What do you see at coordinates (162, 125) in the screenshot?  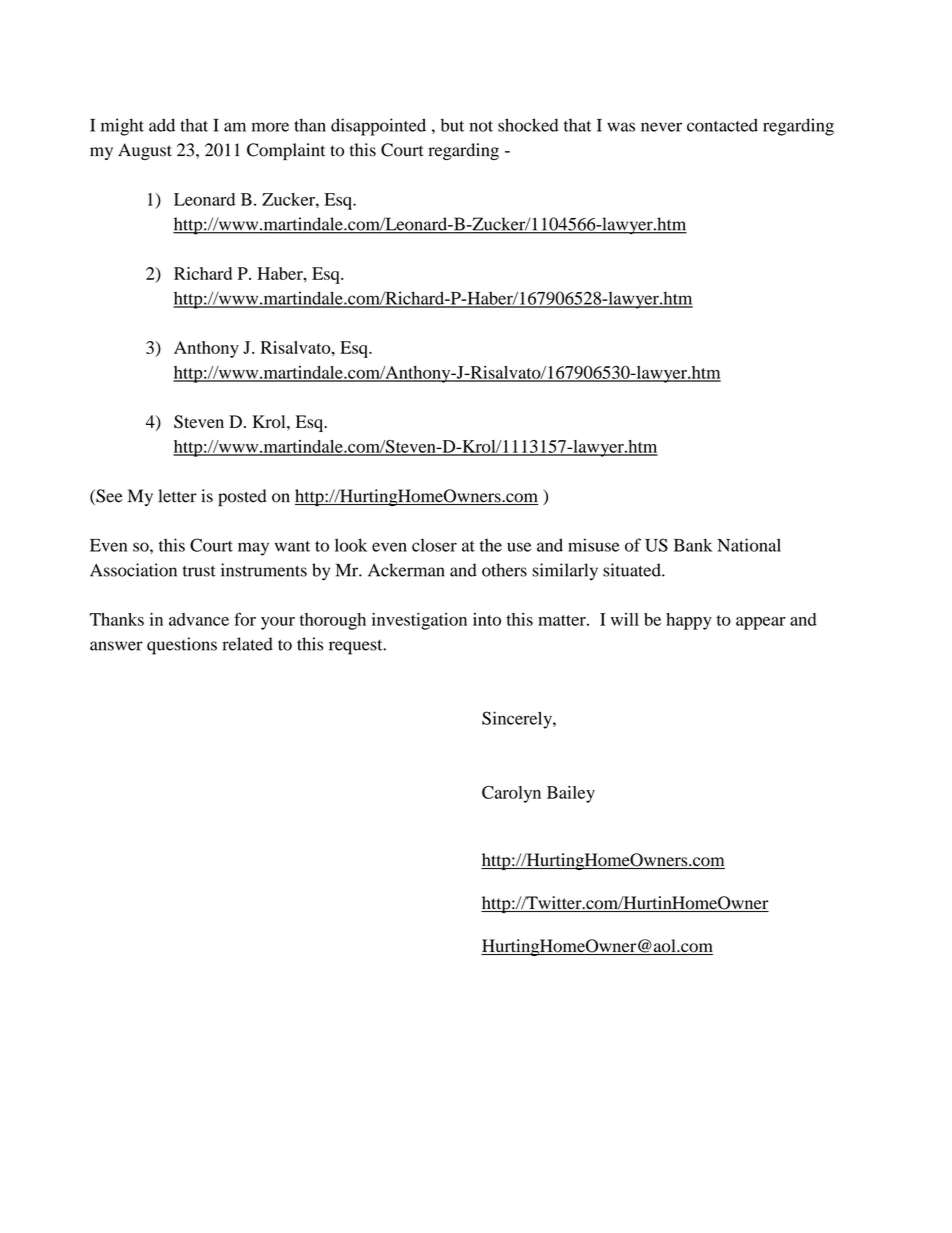 I see `add` at bounding box center [162, 125].
